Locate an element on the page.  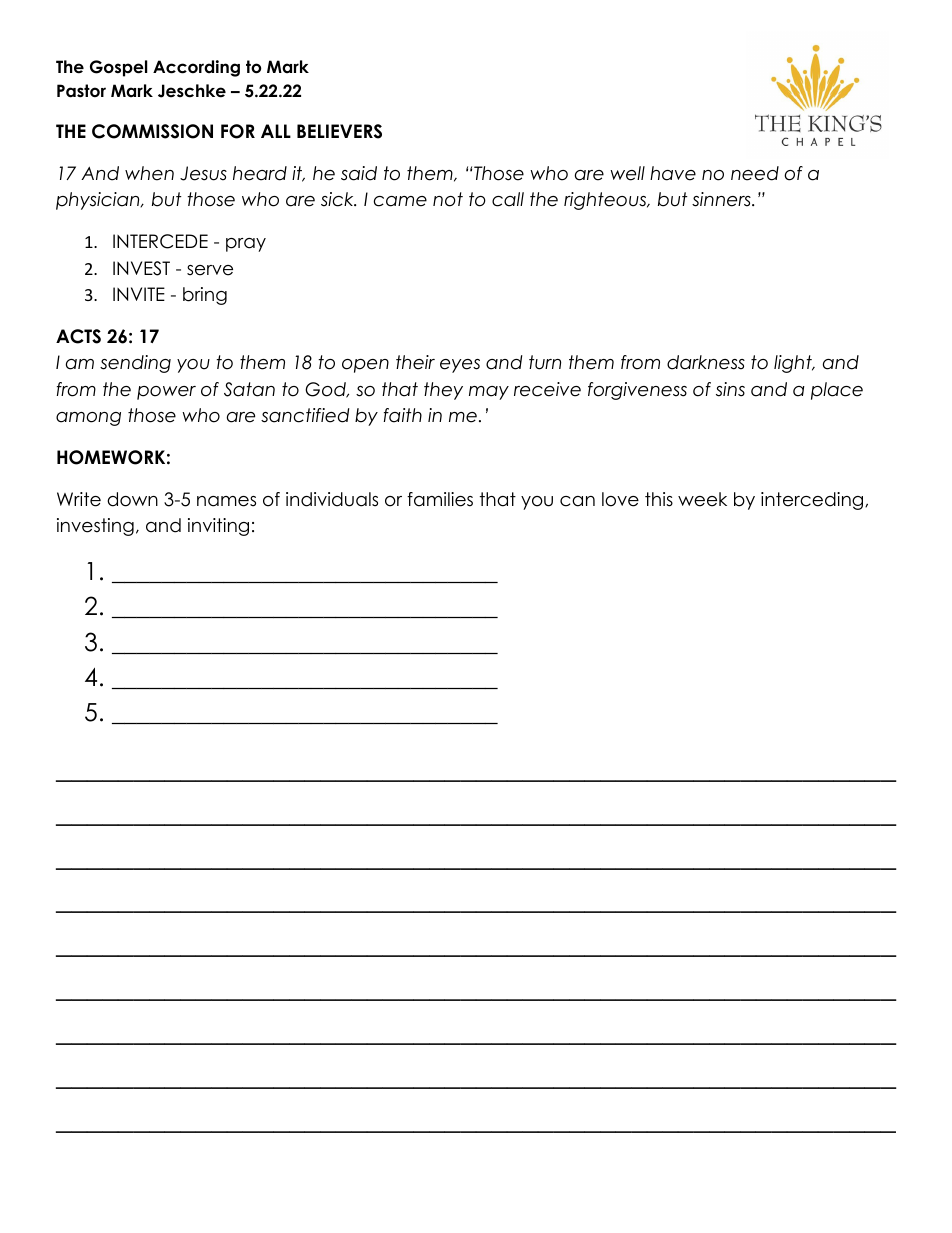
families is located at coordinates (440, 499).
